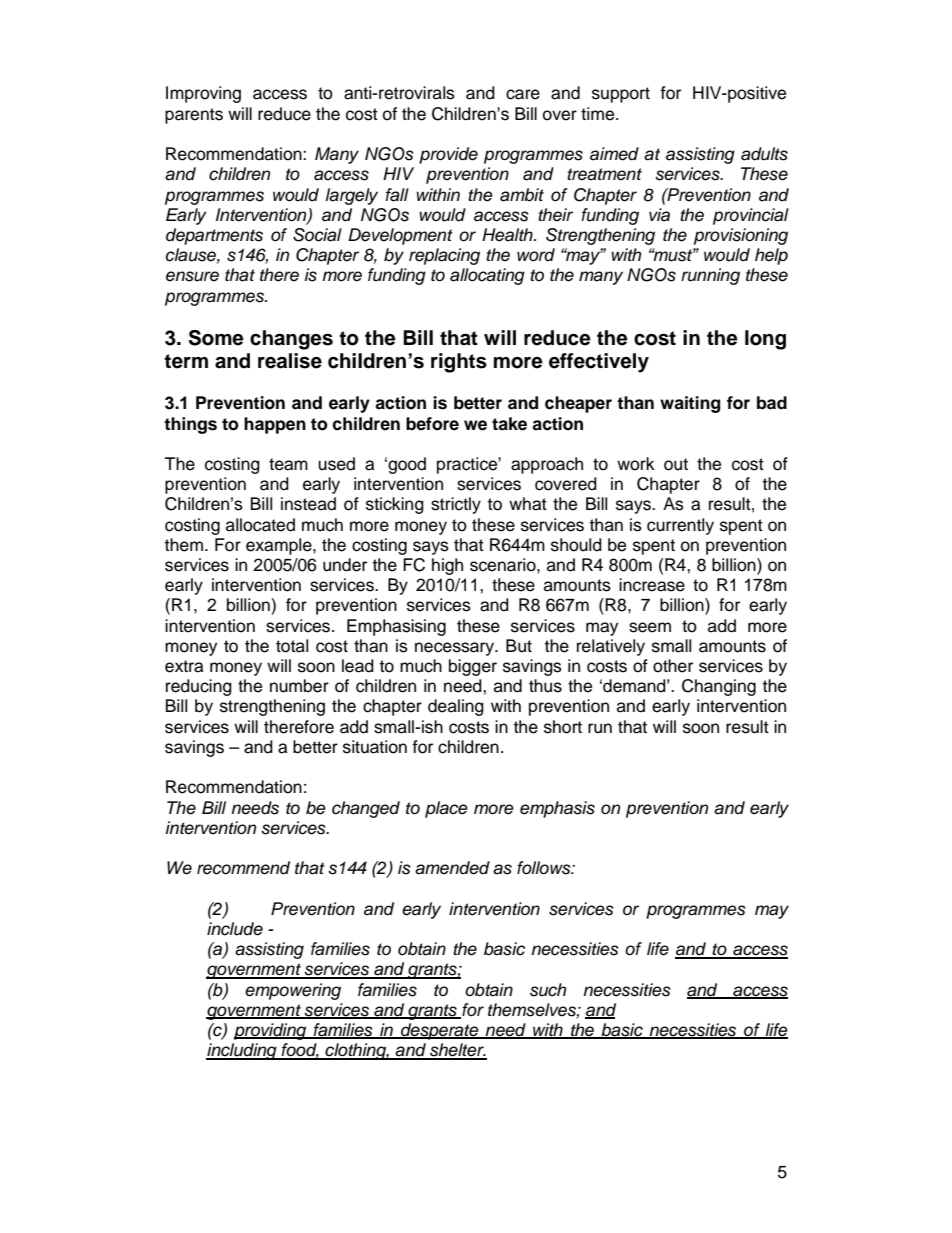 This page has width=952, height=1233. I want to click on scenario, so click(504, 565).
